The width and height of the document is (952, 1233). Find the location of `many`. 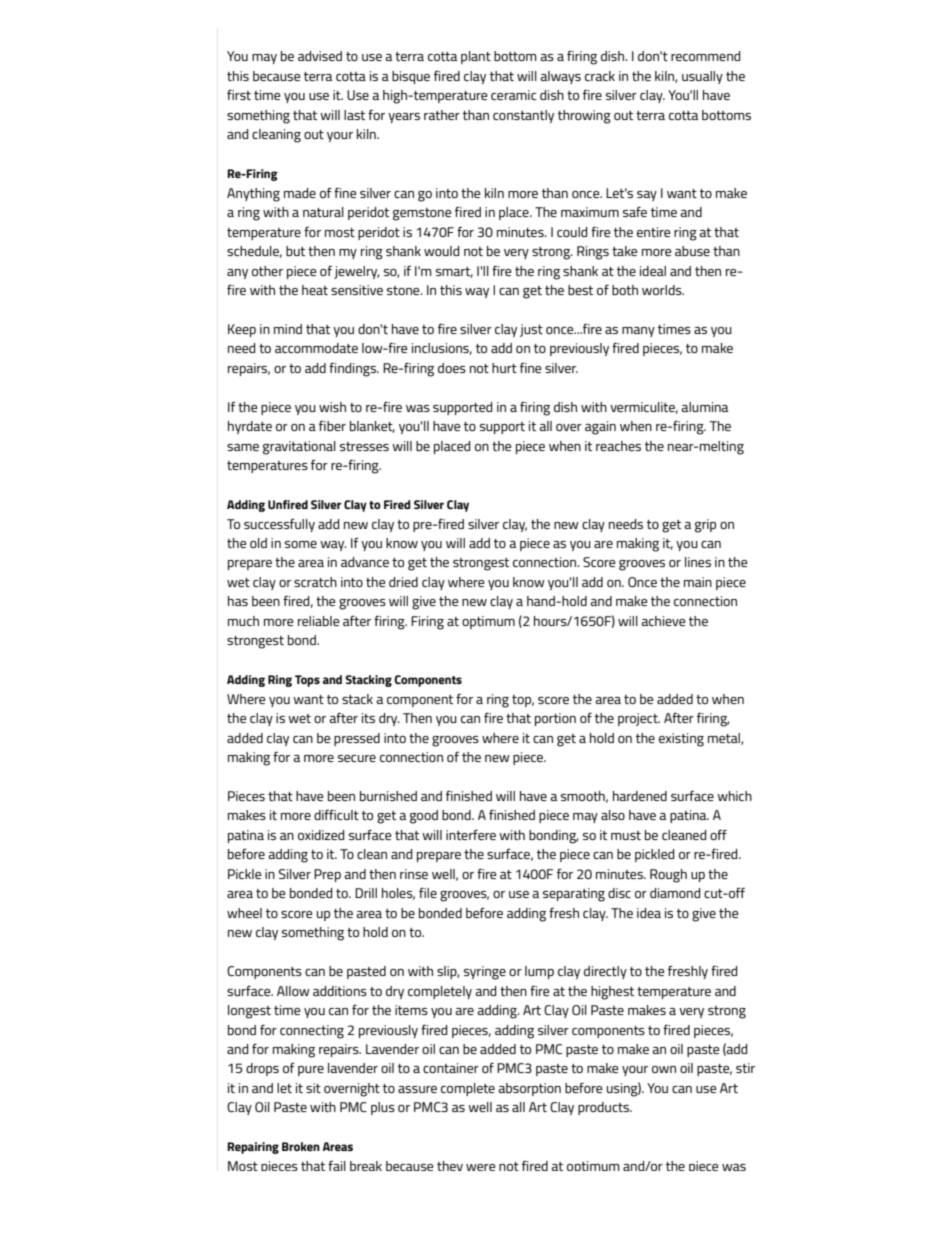

many is located at coordinates (638, 332).
